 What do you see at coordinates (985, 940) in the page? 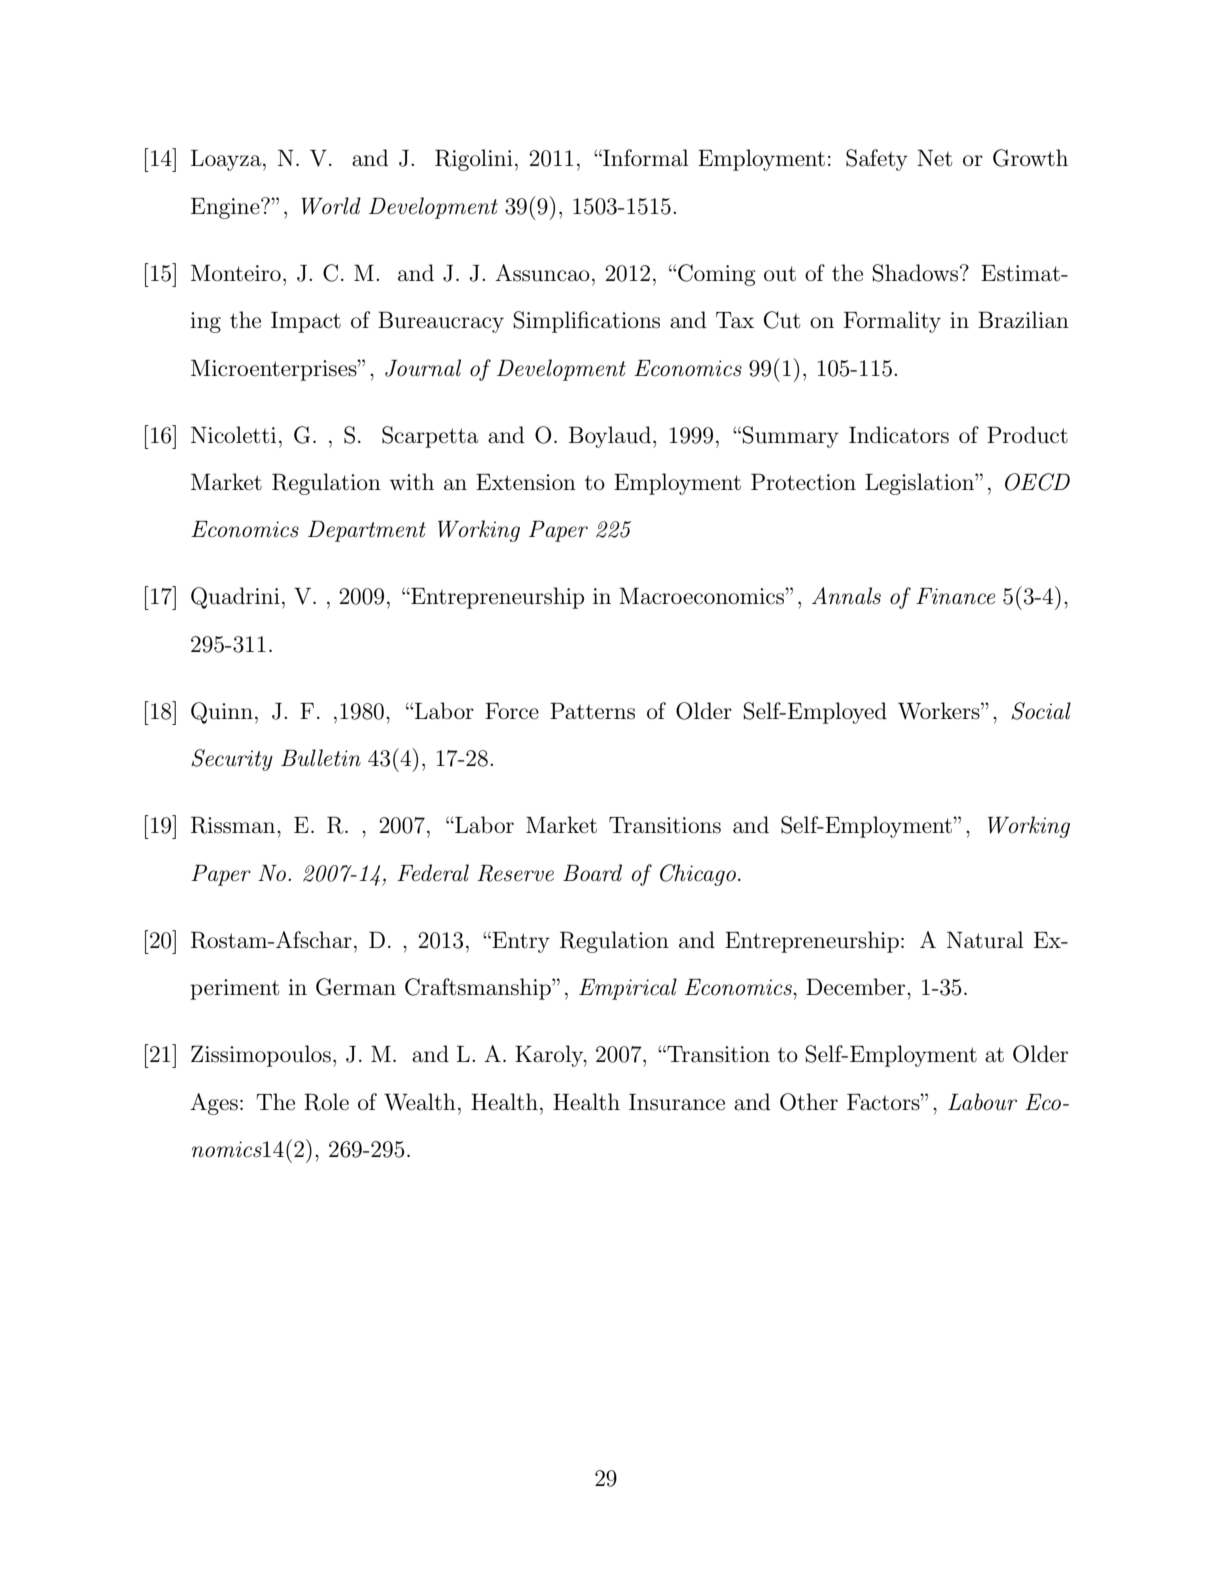
I see `Natural` at bounding box center [985, 940].
